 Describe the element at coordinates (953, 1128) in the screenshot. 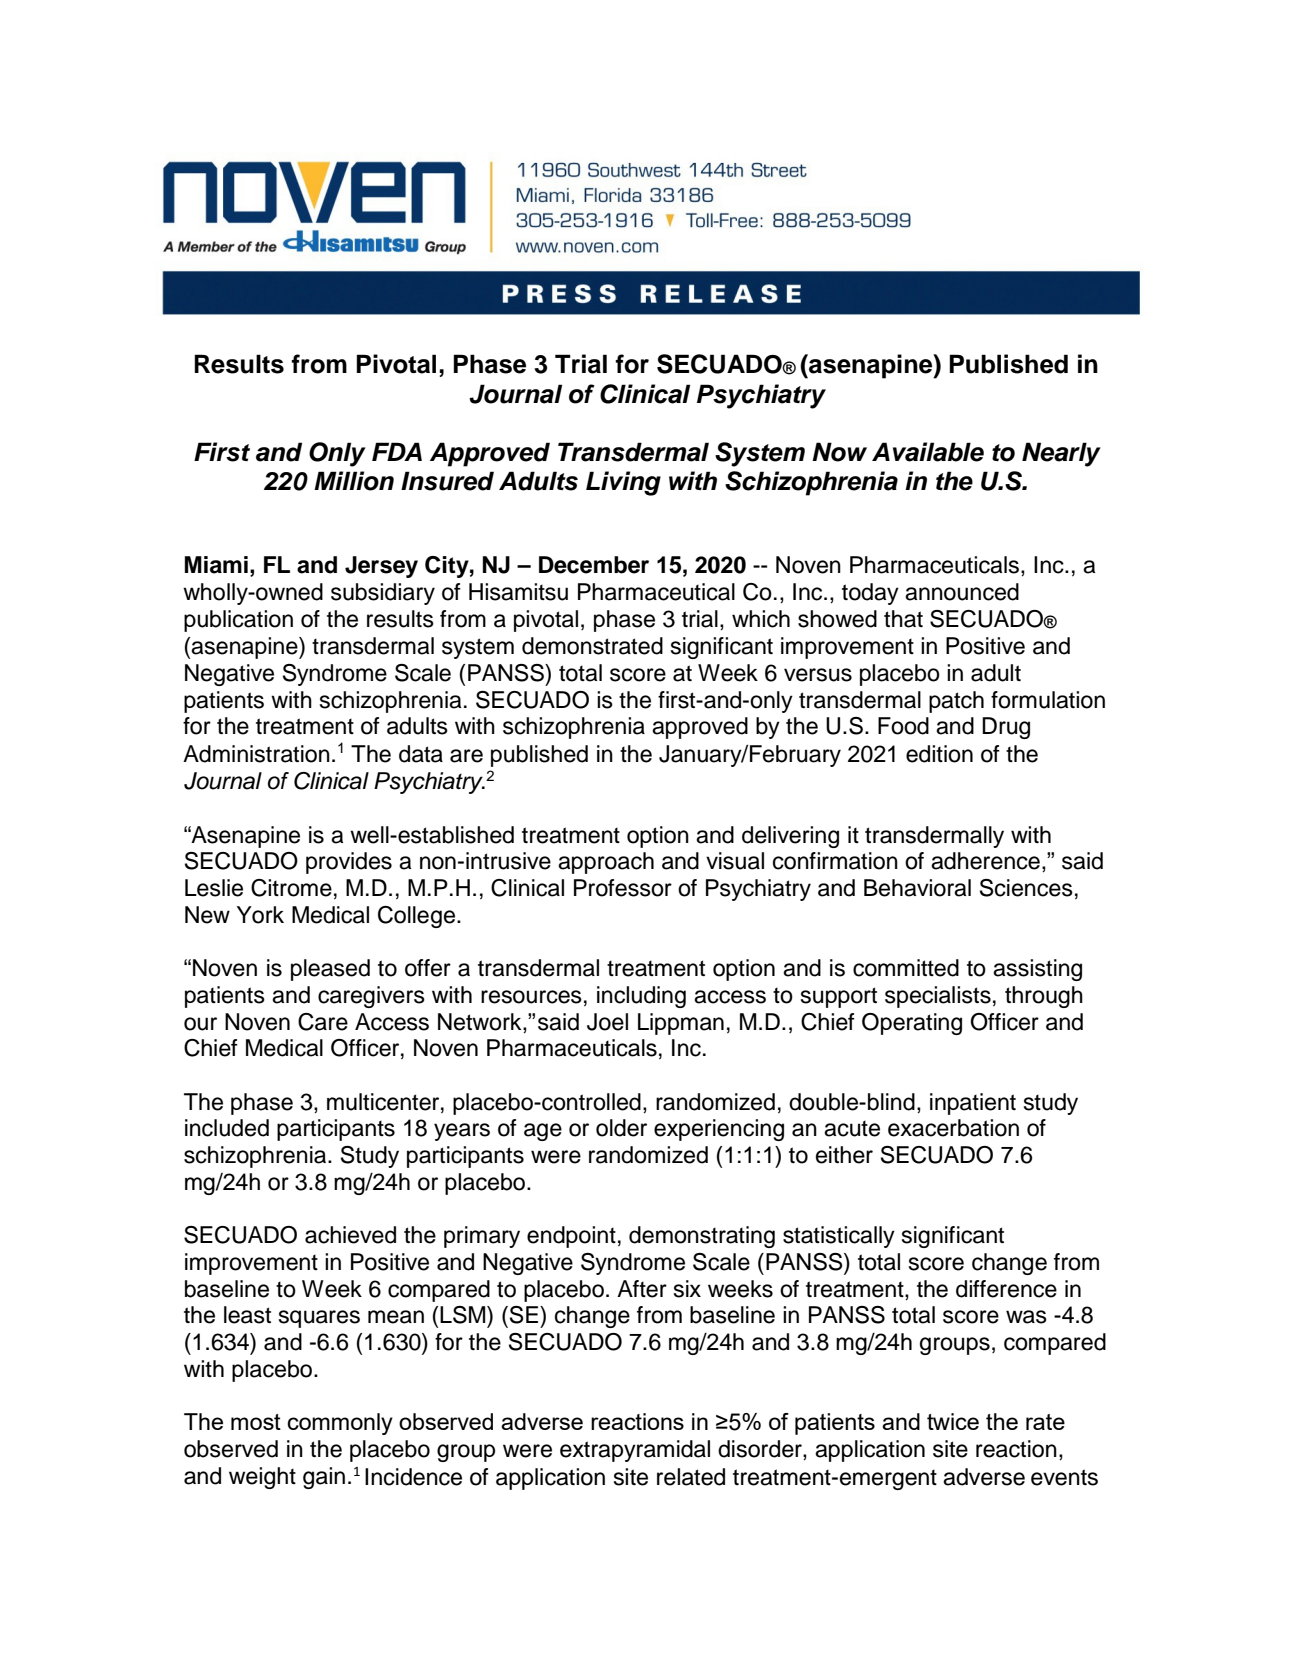

I see `exacerbation` at that location.
